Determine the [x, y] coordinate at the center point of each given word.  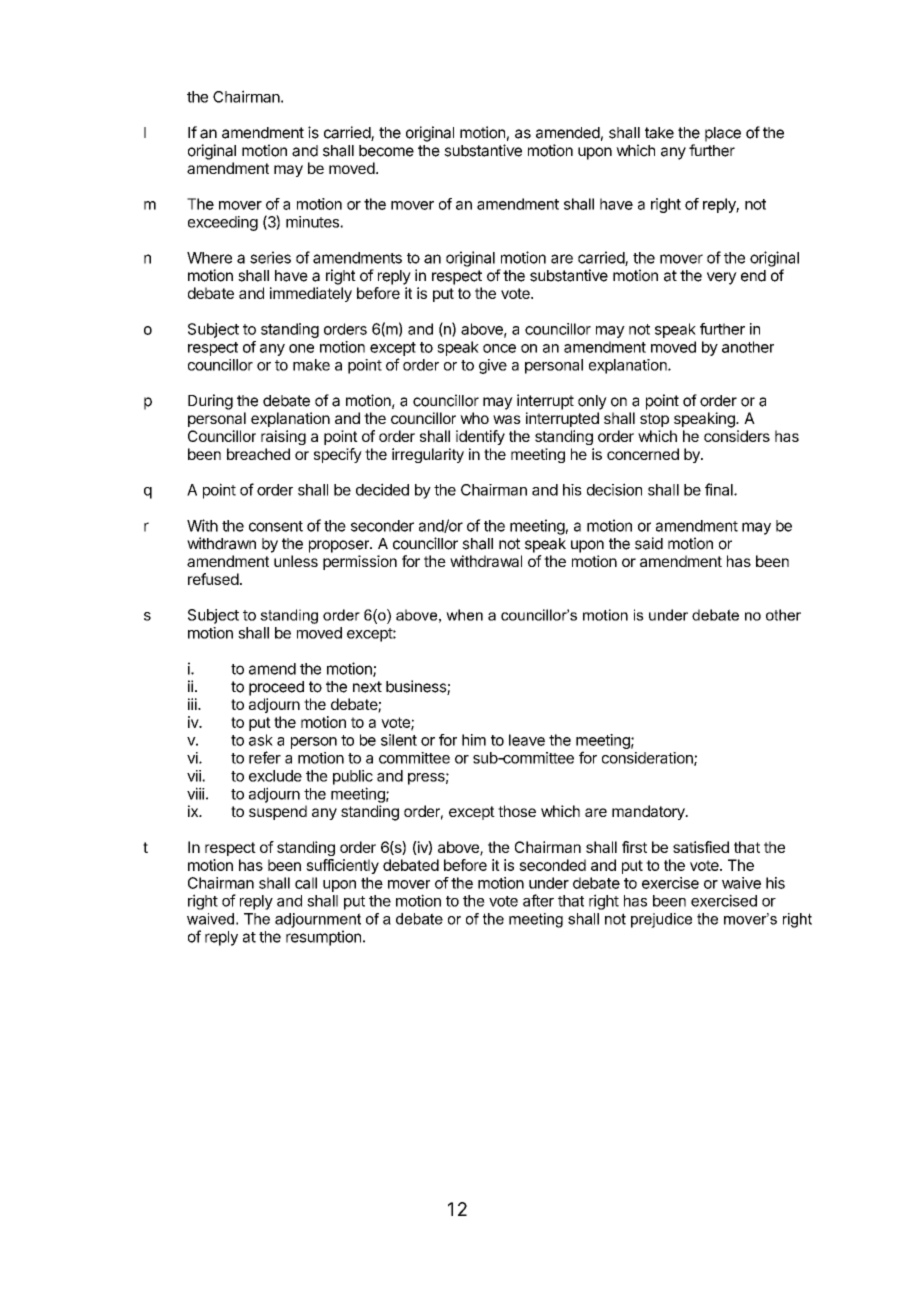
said [649, 543]
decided [382, 489]
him [474, 740]
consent [276, 526]
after [538, 900]
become [386, 151]
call [306, 883]
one [301, 348]
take [659, 133]
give [493, 366]
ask [261, 740]
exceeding [223, 223]
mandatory [649, 812]
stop [654, 420]
